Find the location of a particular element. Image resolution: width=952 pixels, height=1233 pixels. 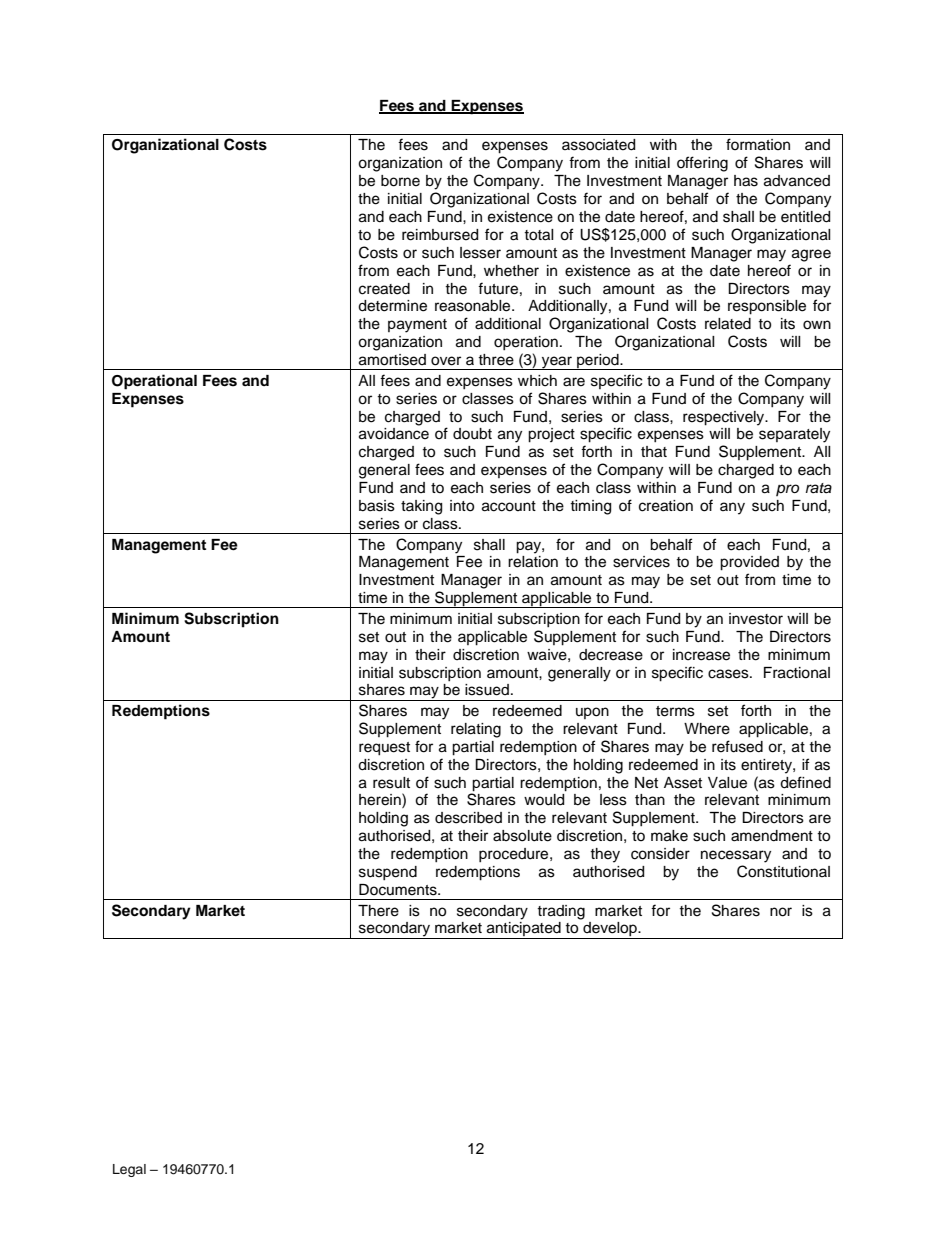

relating is located at coordinates (476, 730).
